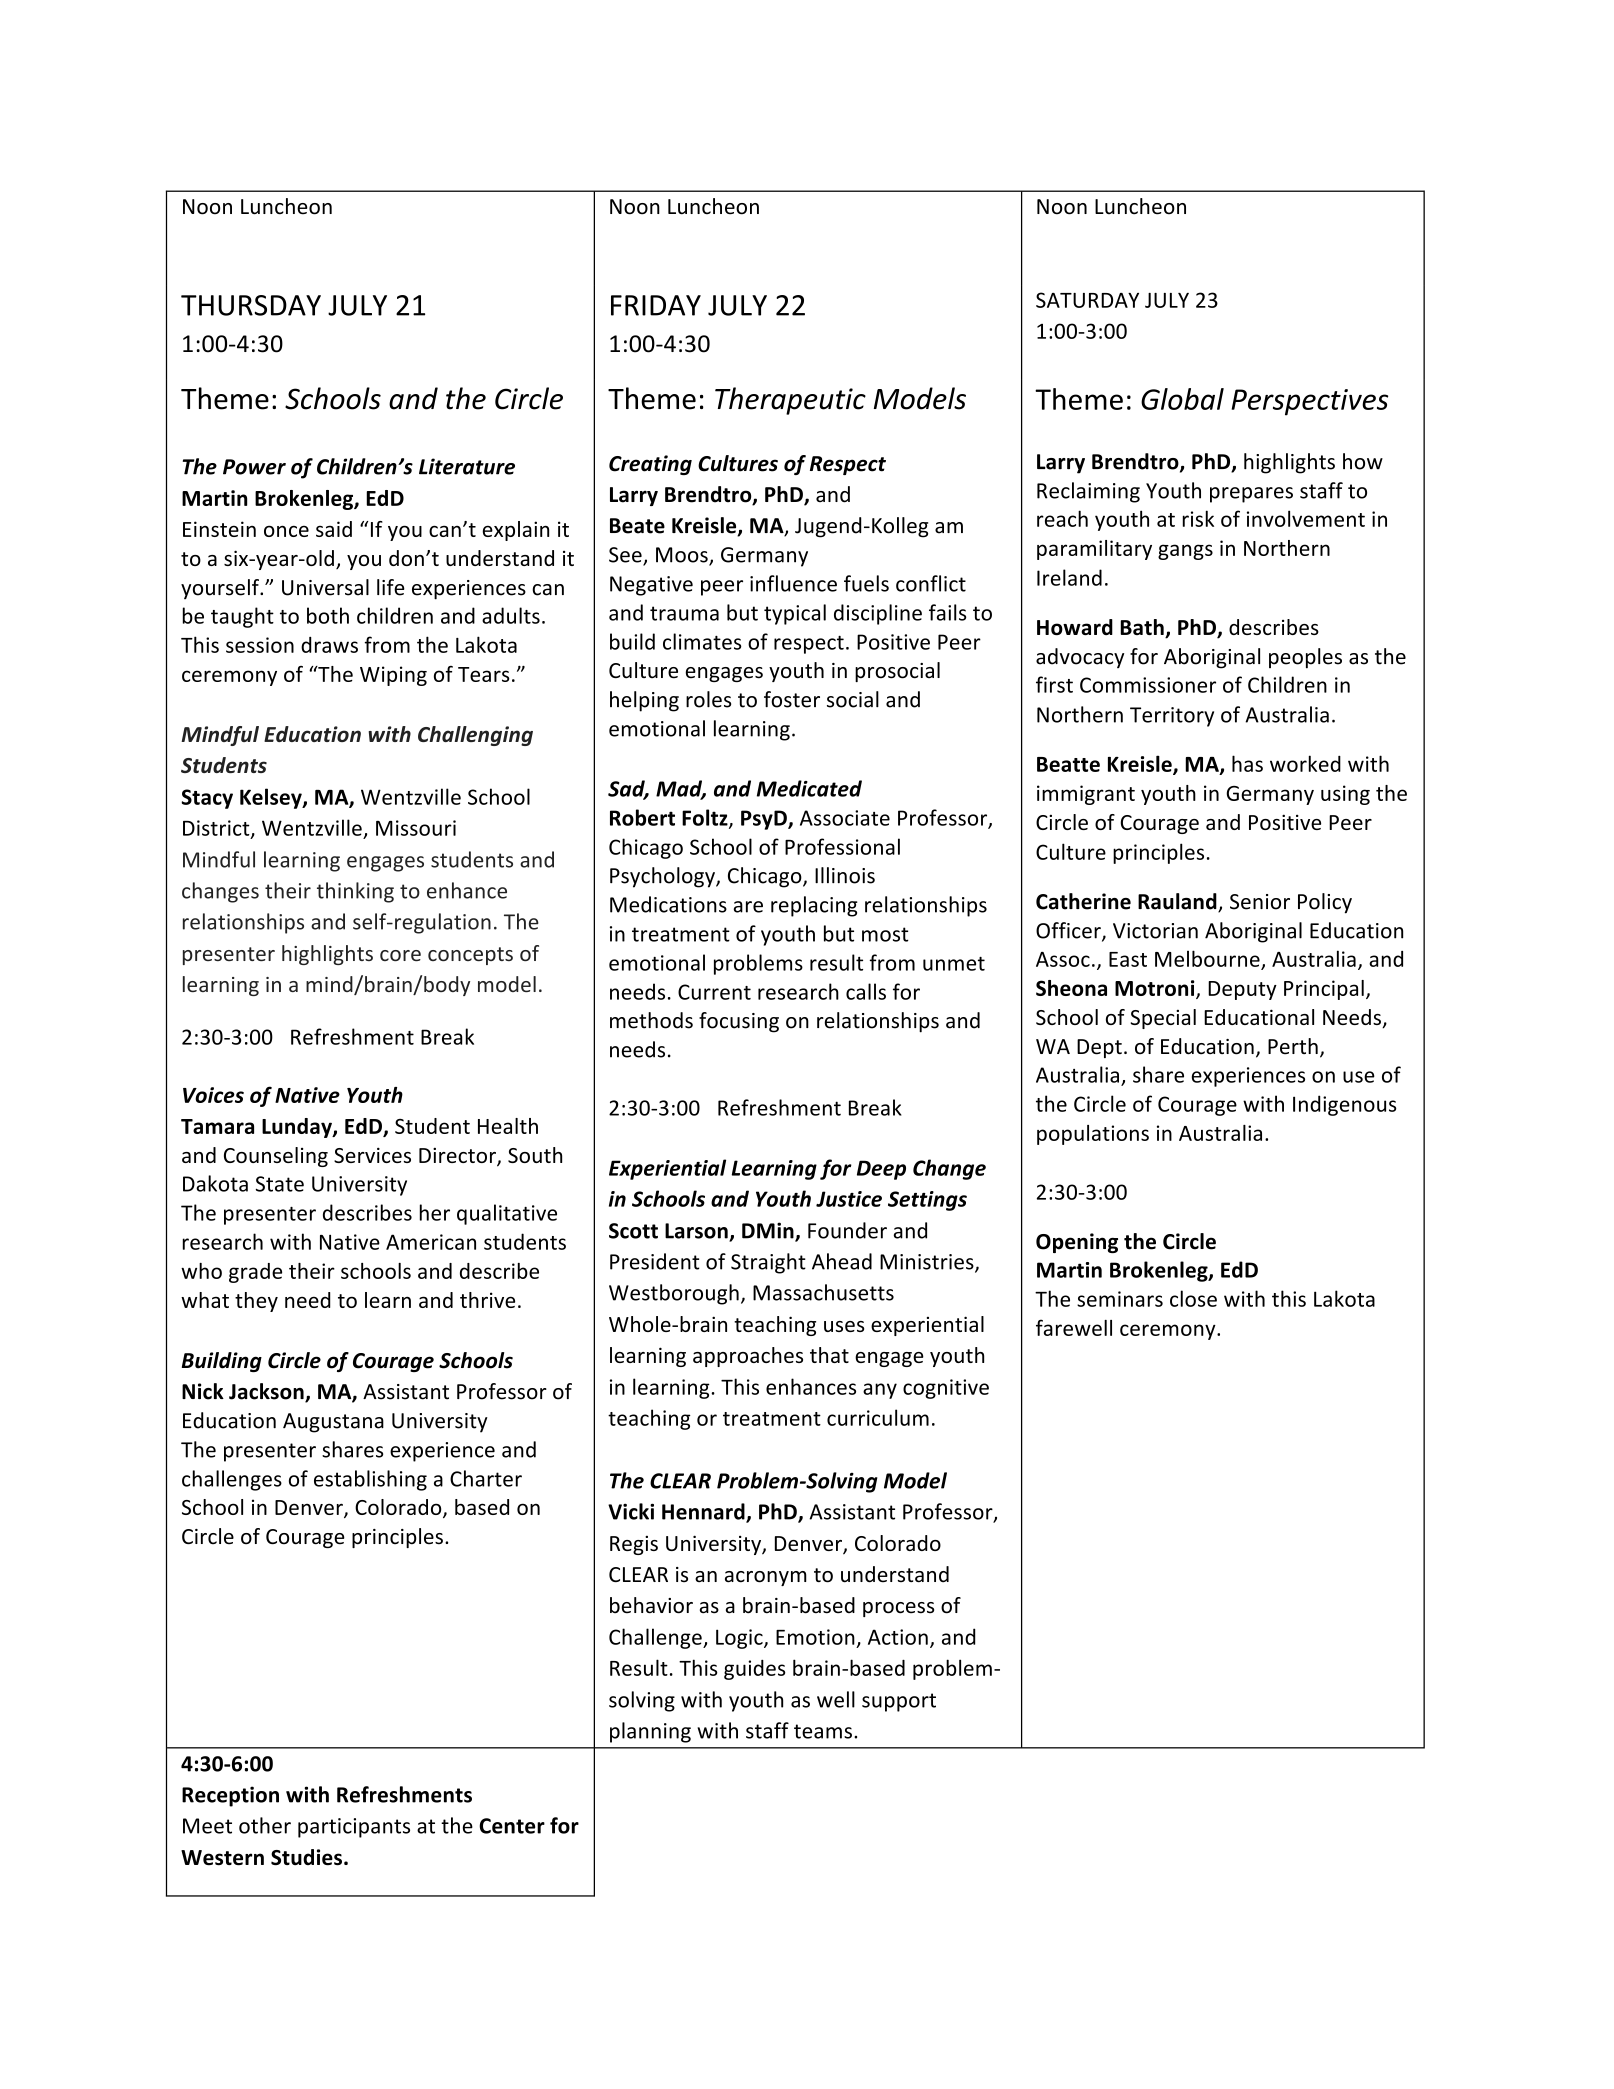  What do you see at coordinates (393, 676) in the document?
I see `Wiping` at bounding box center [393, 676].
